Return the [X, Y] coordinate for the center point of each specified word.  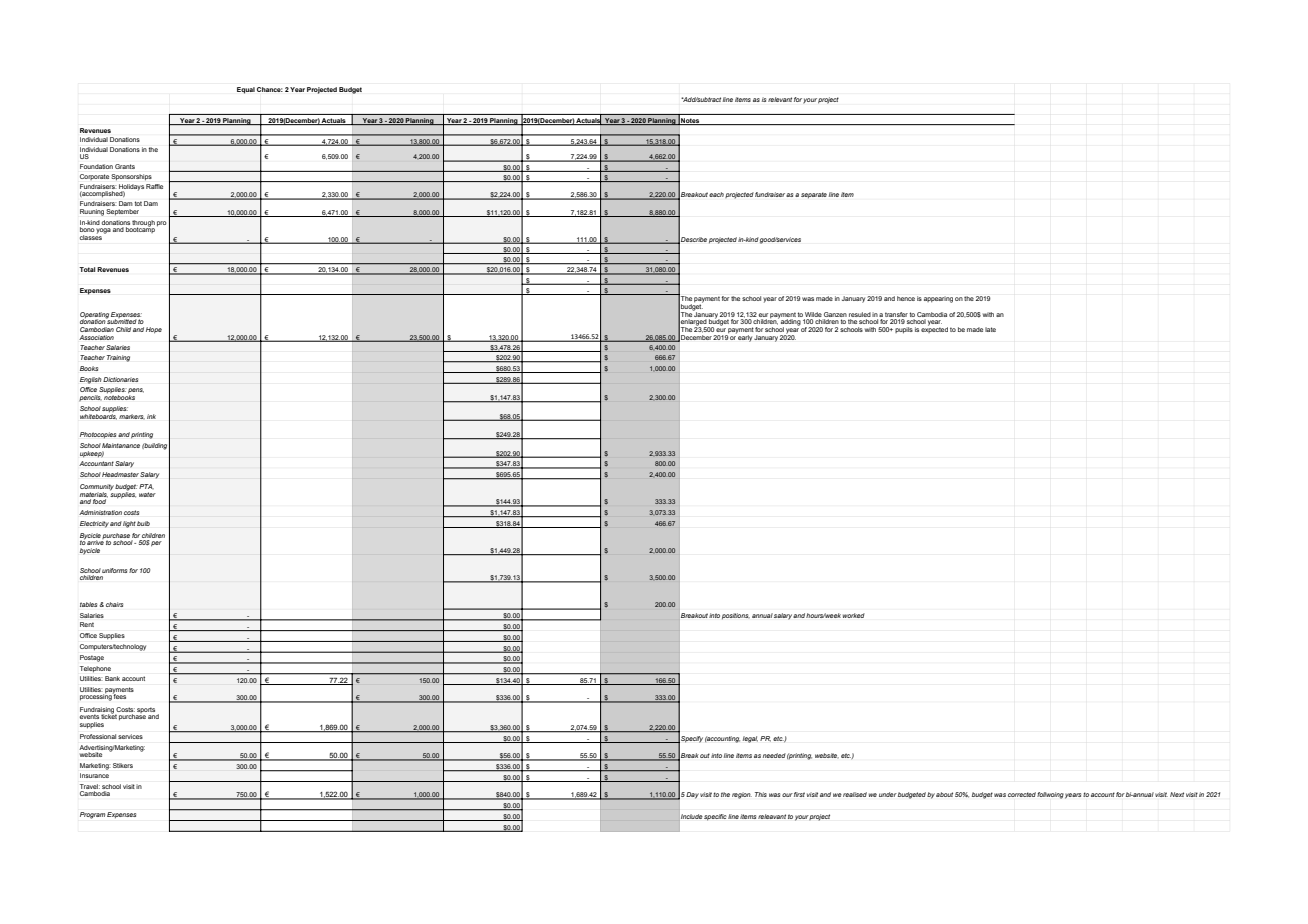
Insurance [94, 775]
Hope [154, 330]
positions [736, 616]
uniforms [114, 570]
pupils [904, 330]
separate [814, 195]
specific [715, 817]
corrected [1022, 794]
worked [854, 615]
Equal [246, 90]
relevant [780, 99]
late [990, 329]
